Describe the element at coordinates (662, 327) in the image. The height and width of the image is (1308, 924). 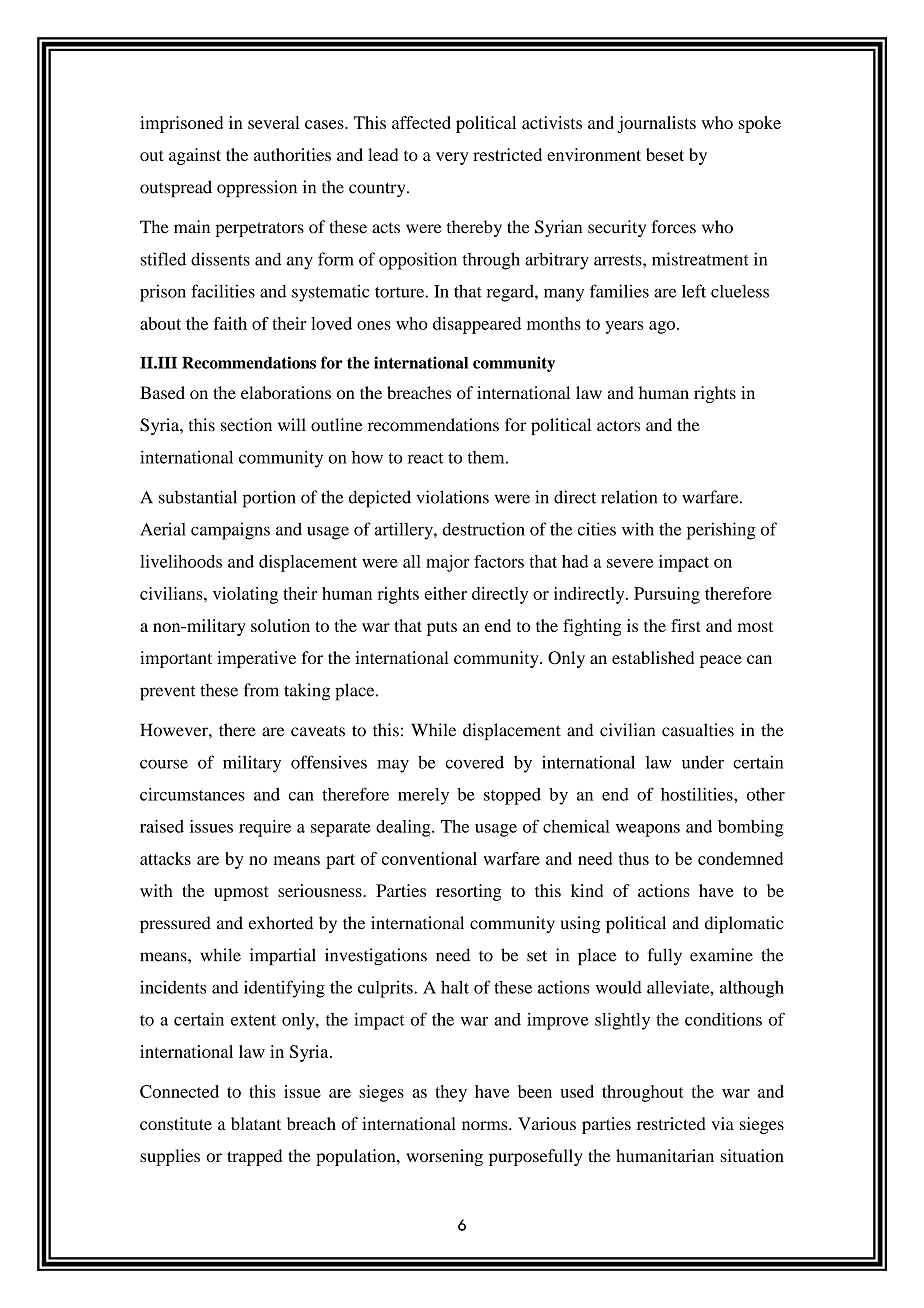
I see `ago` at that location.
